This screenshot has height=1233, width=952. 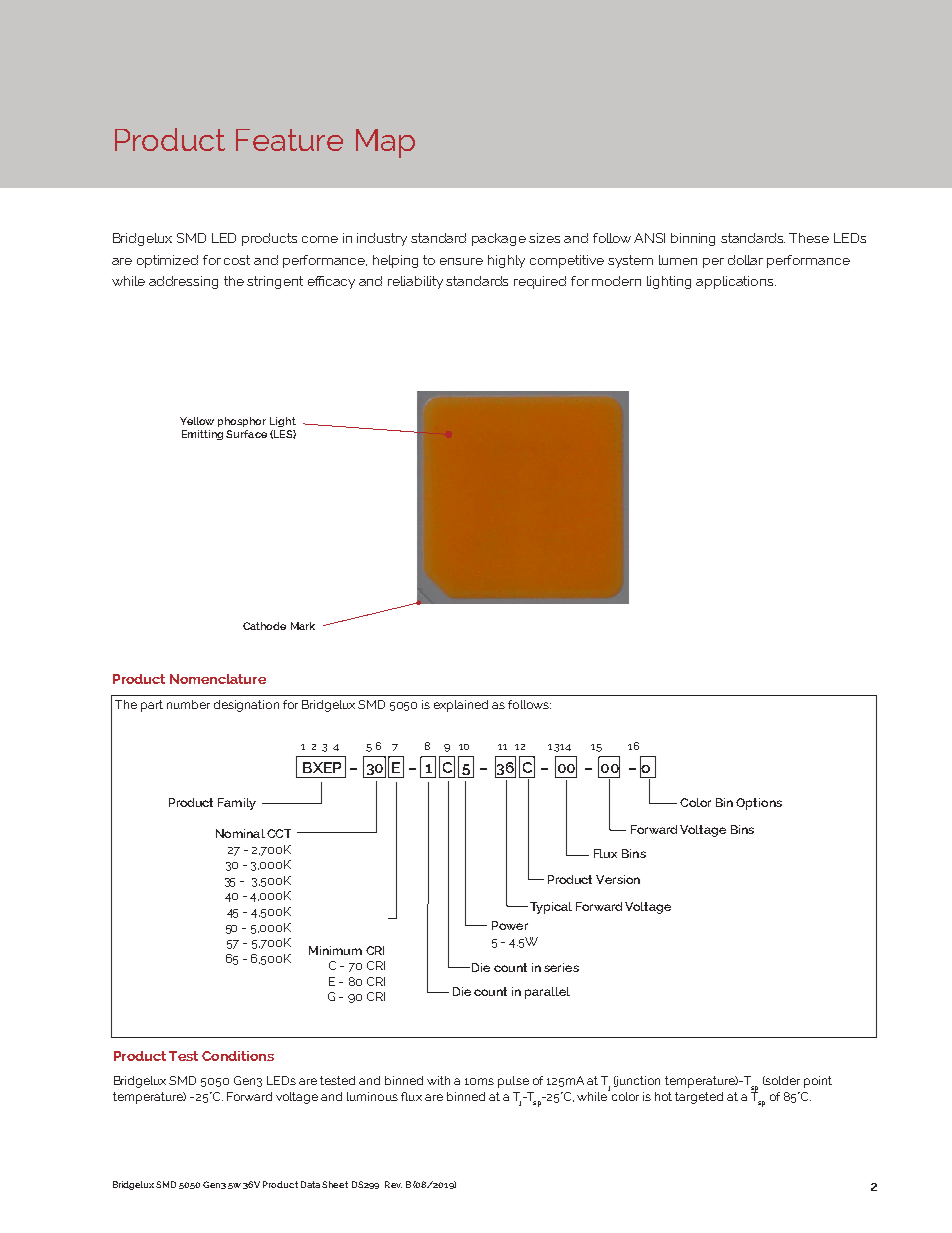 What do you see at coordinates (499, 239) in the screenshot?
I see `package` at bounding box center [499, 239].
